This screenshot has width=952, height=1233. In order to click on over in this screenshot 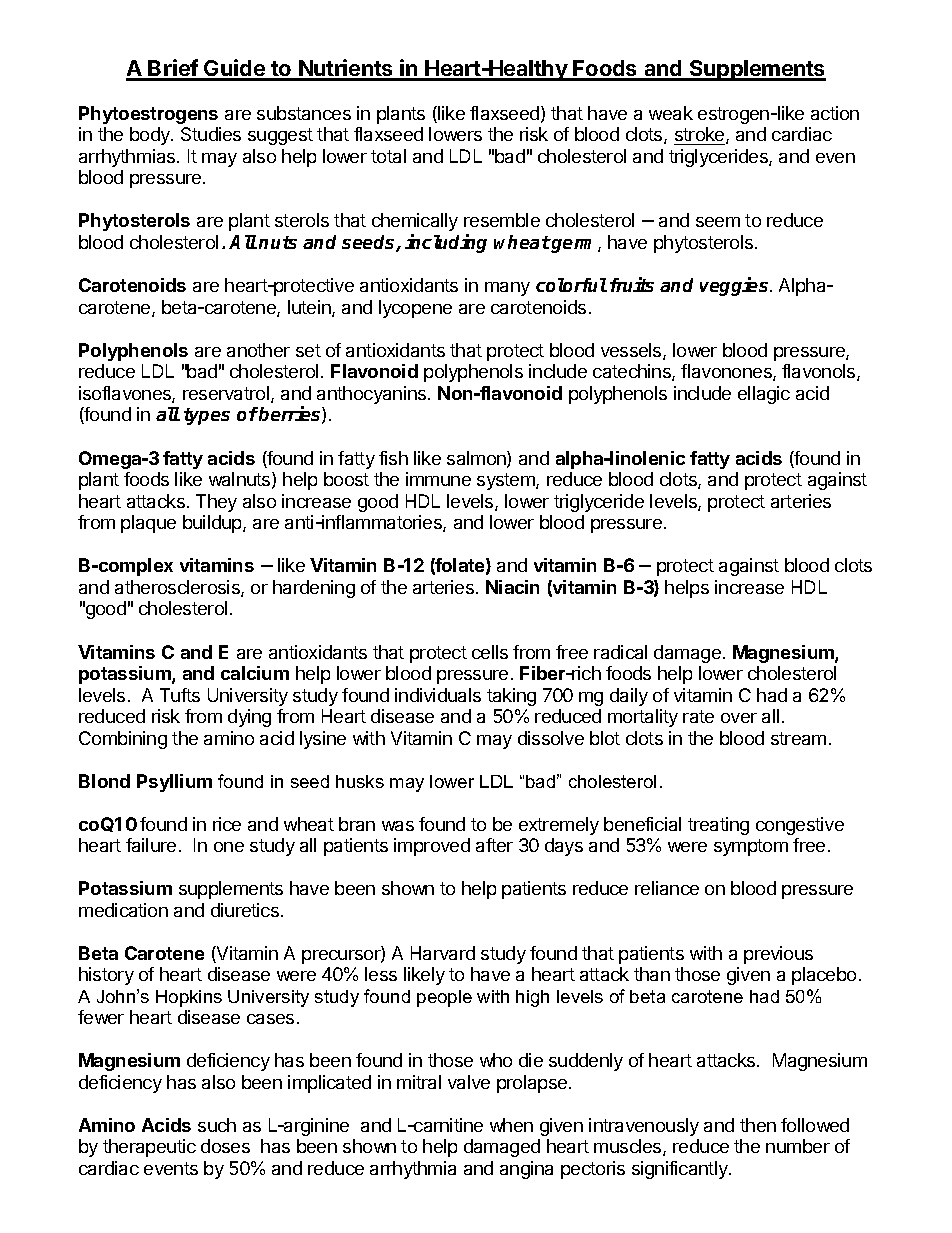, I will do `click(739, 718)`.
